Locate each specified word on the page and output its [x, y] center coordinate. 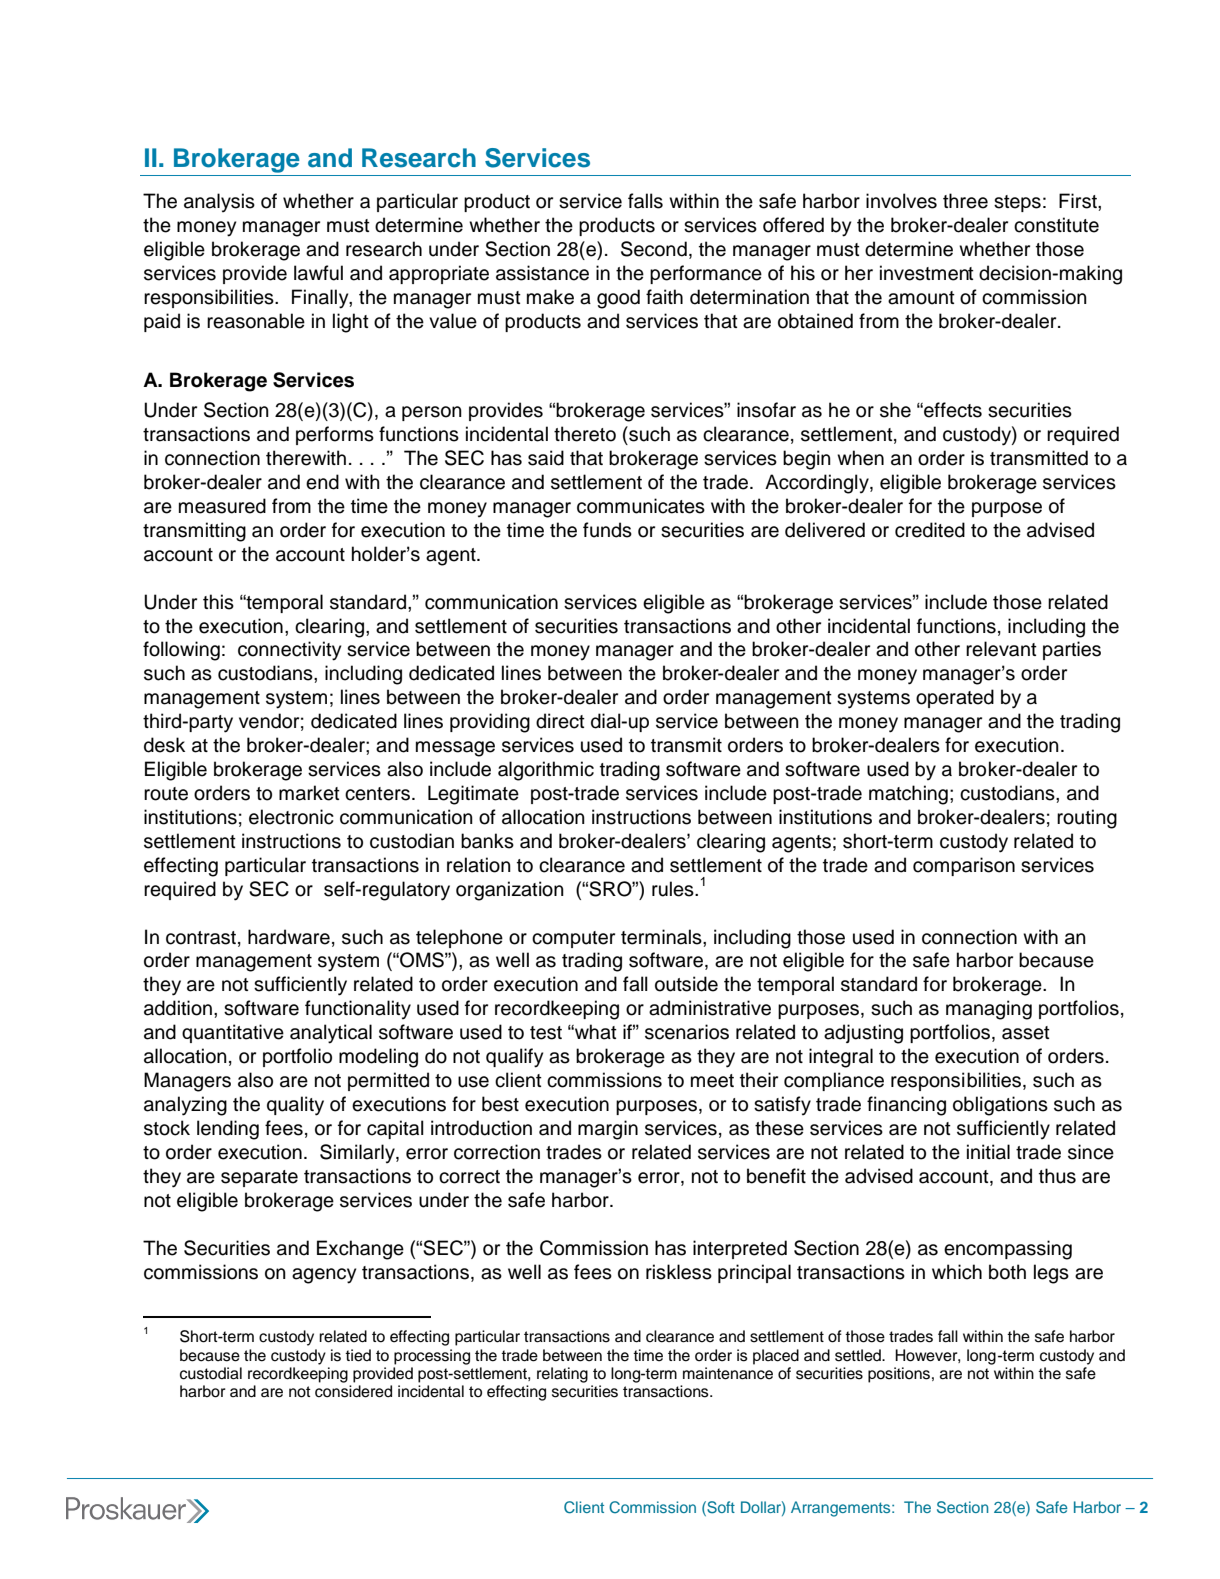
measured [222, 506]
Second [654, 249]
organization [510, 891]
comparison [964, 866]
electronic [291, 817]
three [965, 201]
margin [608, 1130]
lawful [318, 273]
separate [259, 1178]
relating [562, 1375]
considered [353, 1391]
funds [607, 530]
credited [930, 530]
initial [988, 1152]
